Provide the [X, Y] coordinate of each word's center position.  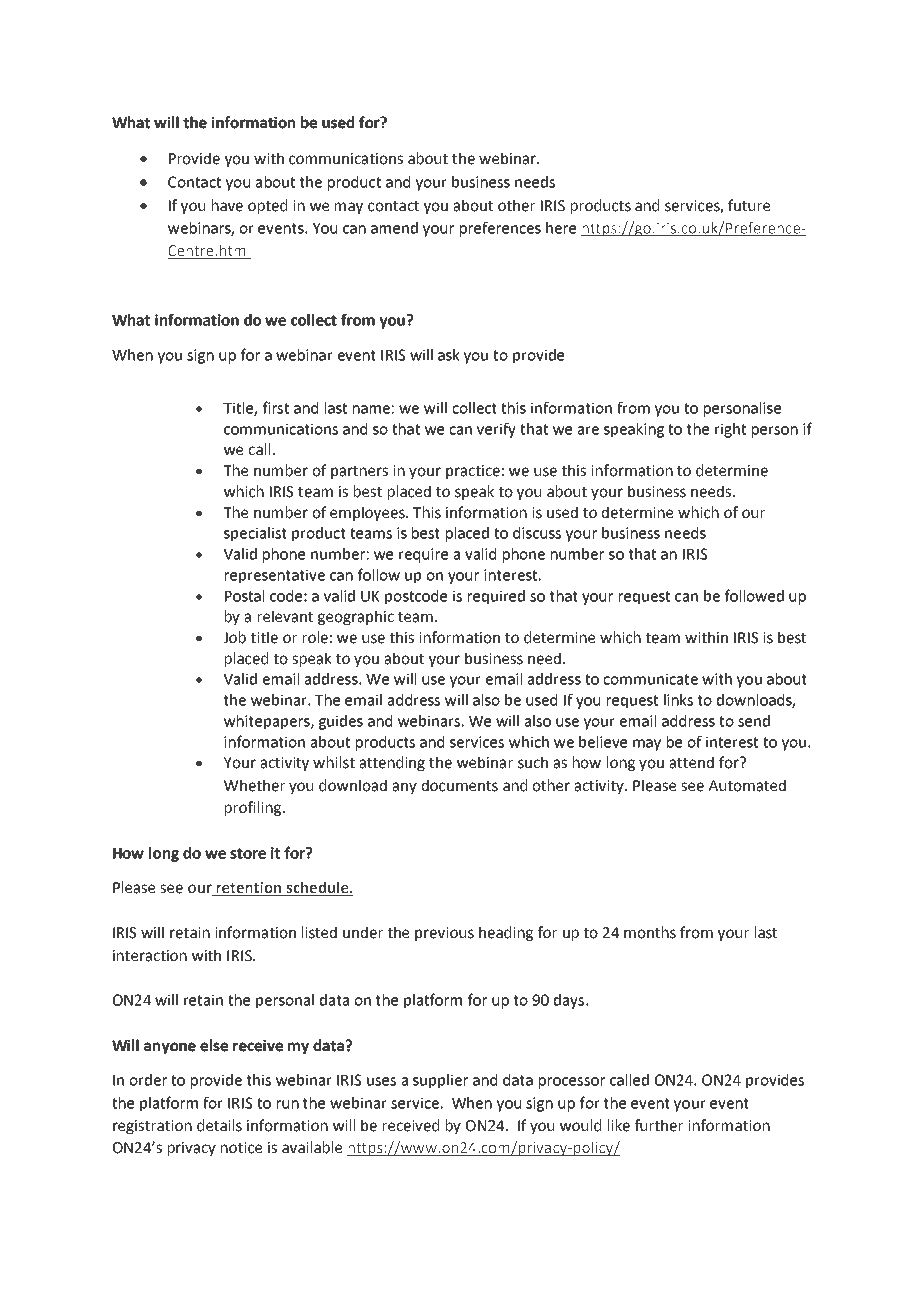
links [678, 700]
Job [234, 637]
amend [394, 228]
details [219, 1125]
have [227, 205]
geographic [356, 617]
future [749, 205]
